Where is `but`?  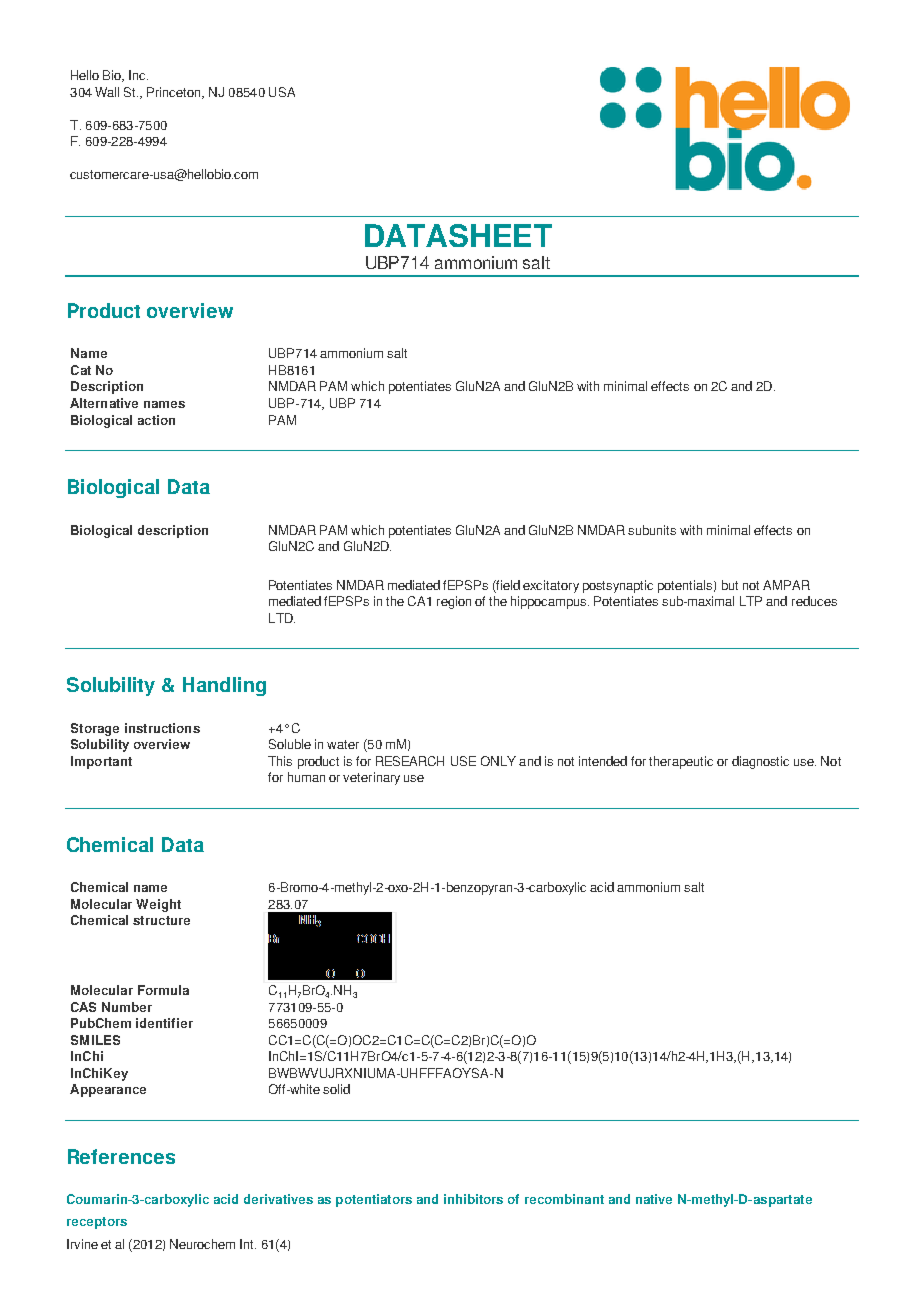 but is located at coordinates (730, 585).
